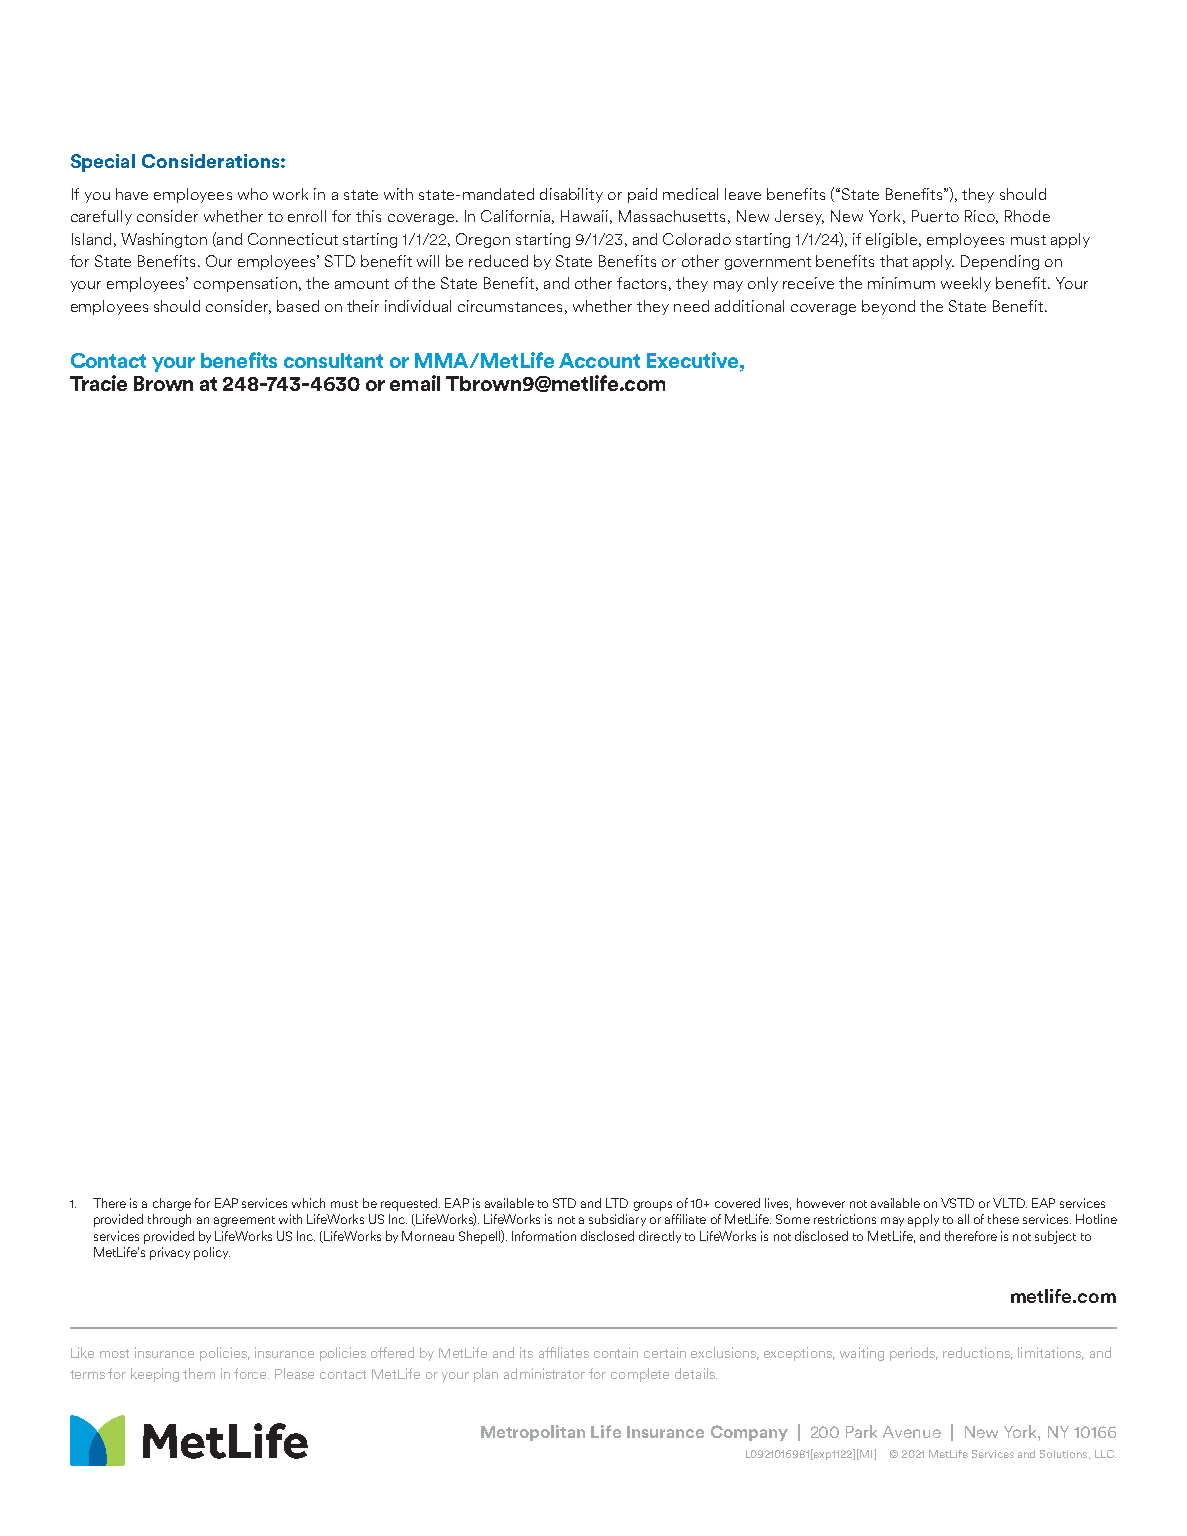 The height and width of the image is (1536, 1187). Describe the element at coordinates (199, 1373) in the image. I see `them` at that location.
